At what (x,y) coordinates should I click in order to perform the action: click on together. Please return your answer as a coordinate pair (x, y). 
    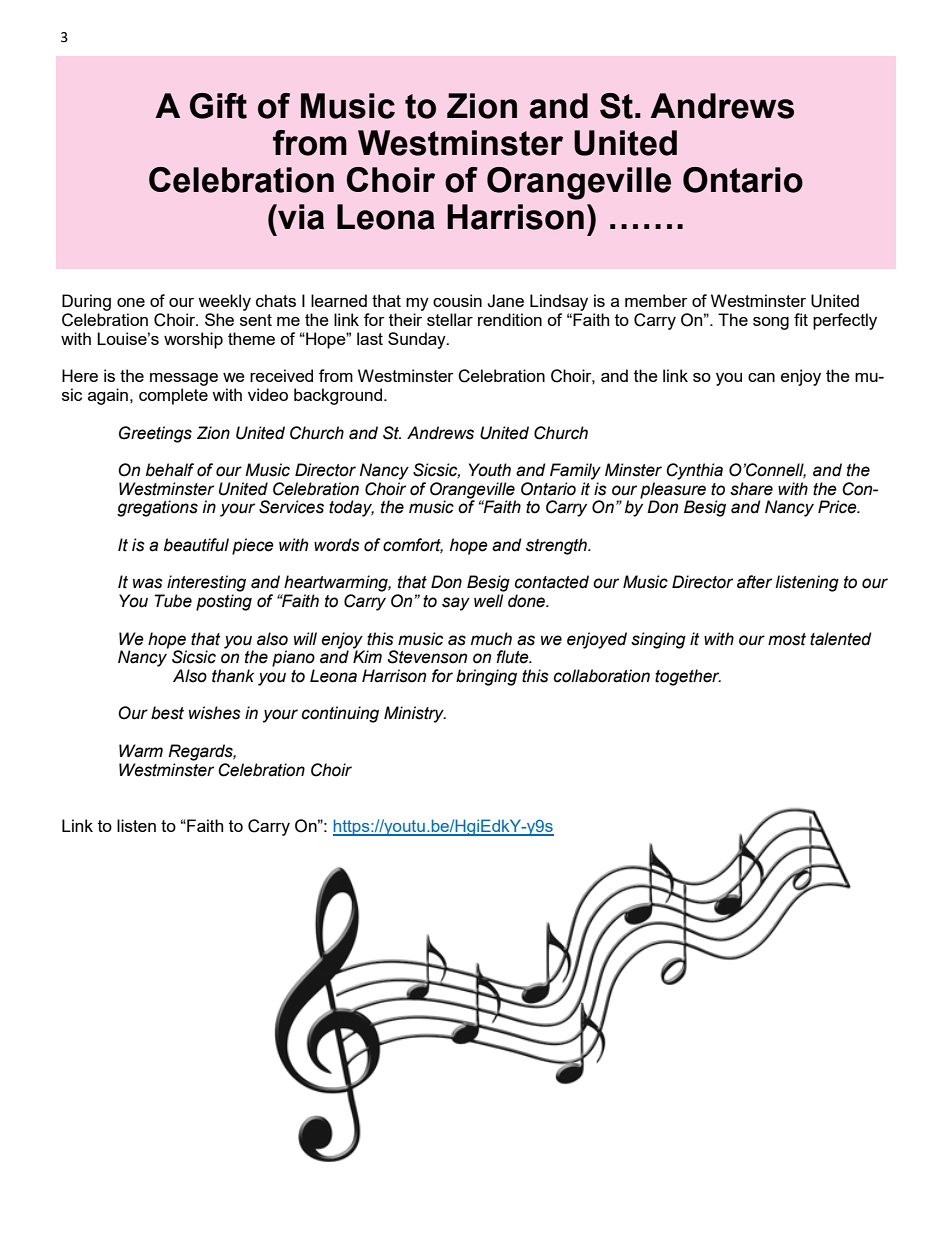
    Looking at the image, I should click on (688, 677).
